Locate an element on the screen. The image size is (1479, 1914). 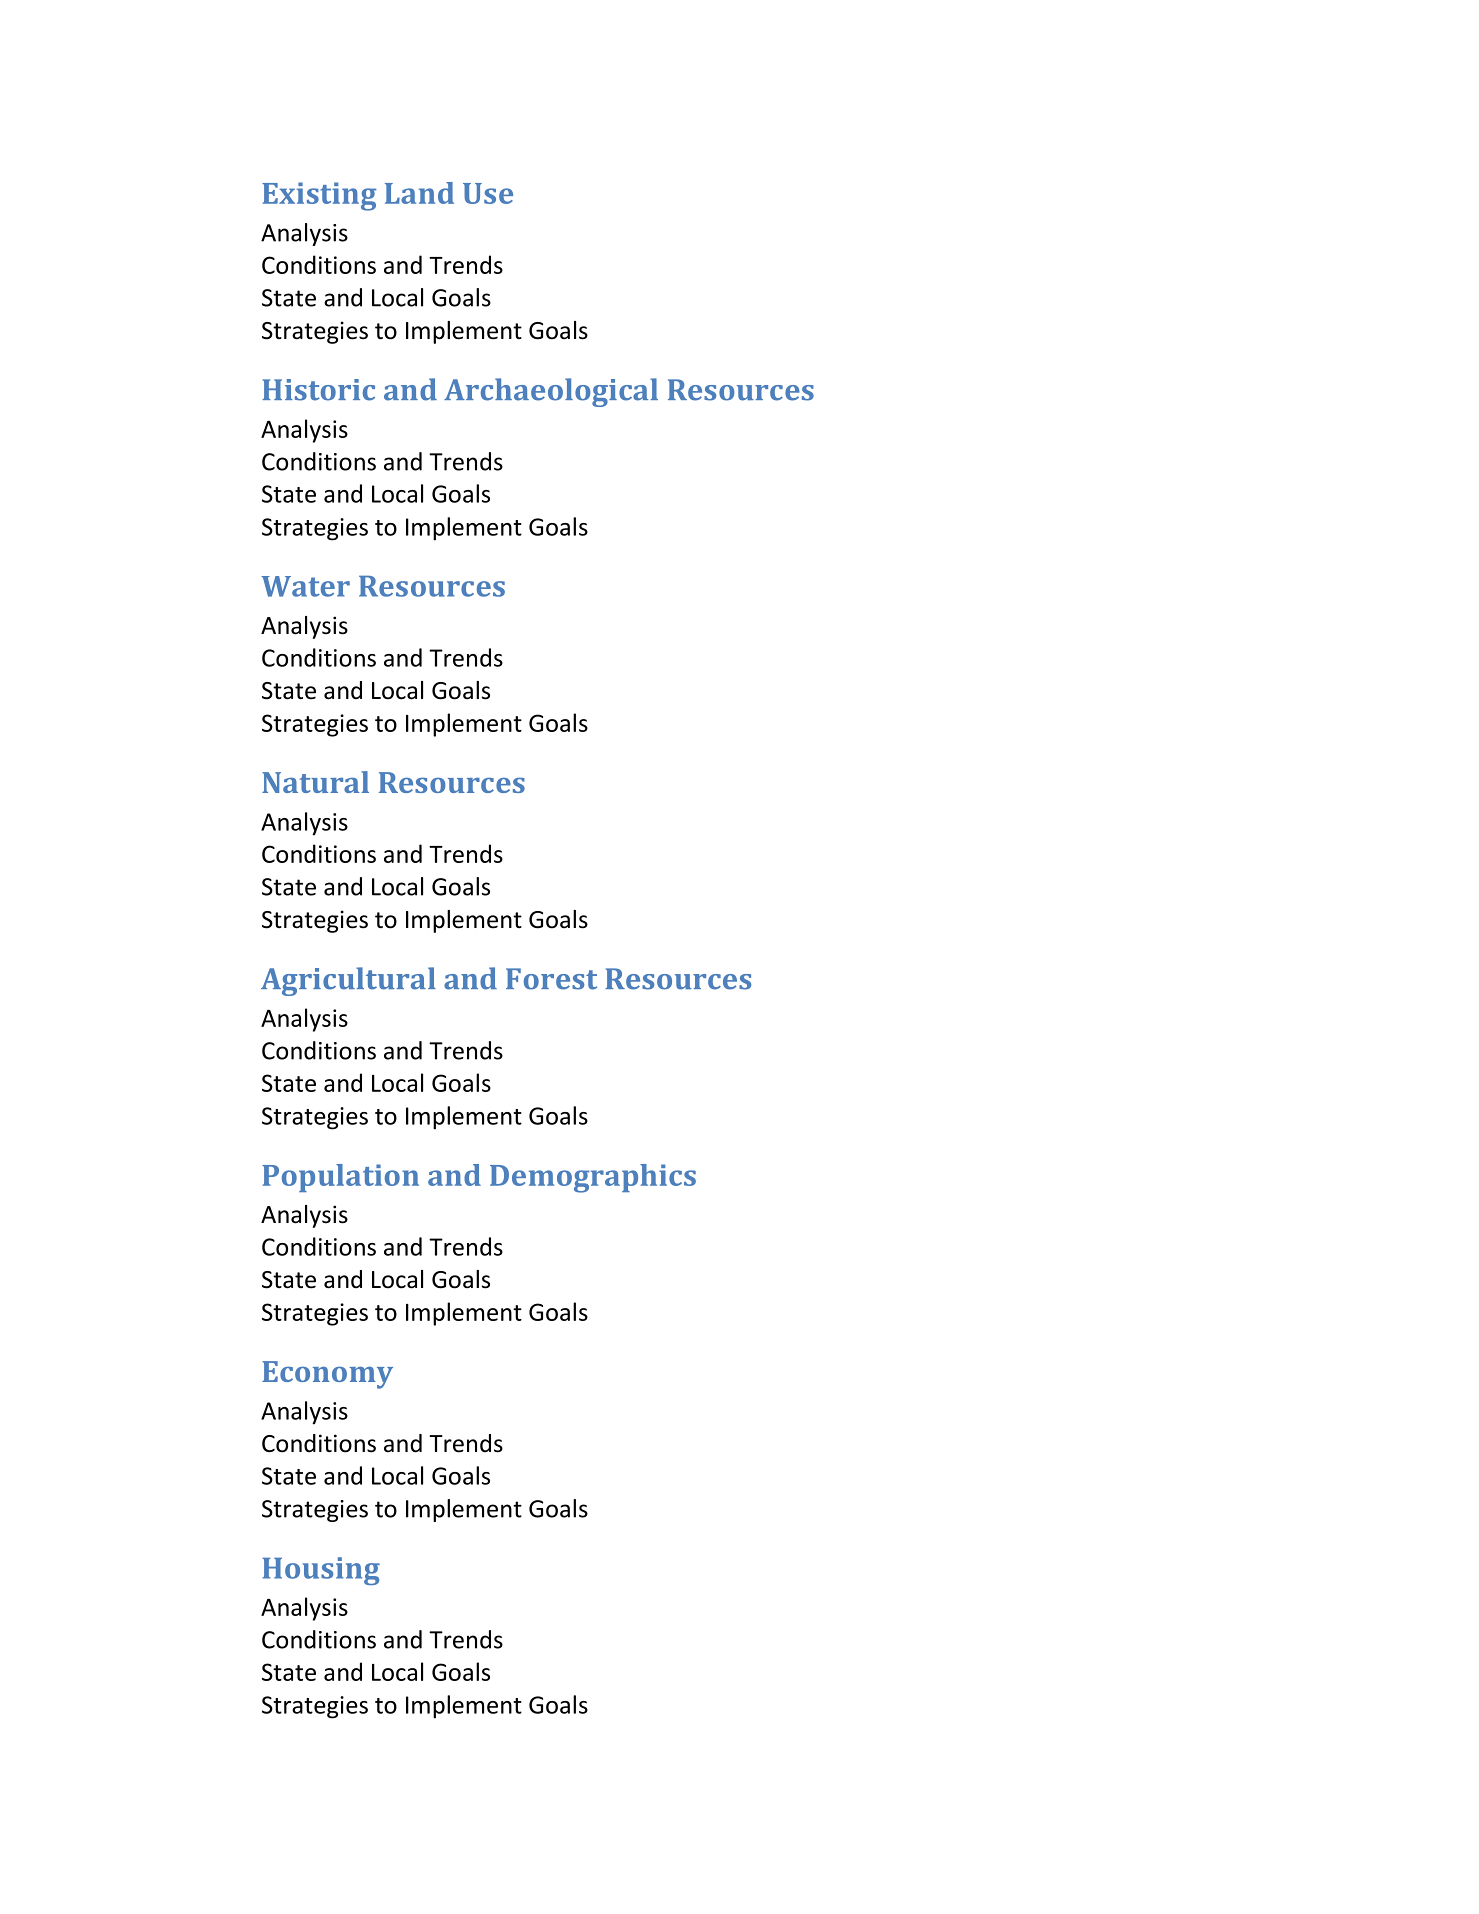
Water is located at coordinates (305, 586).
